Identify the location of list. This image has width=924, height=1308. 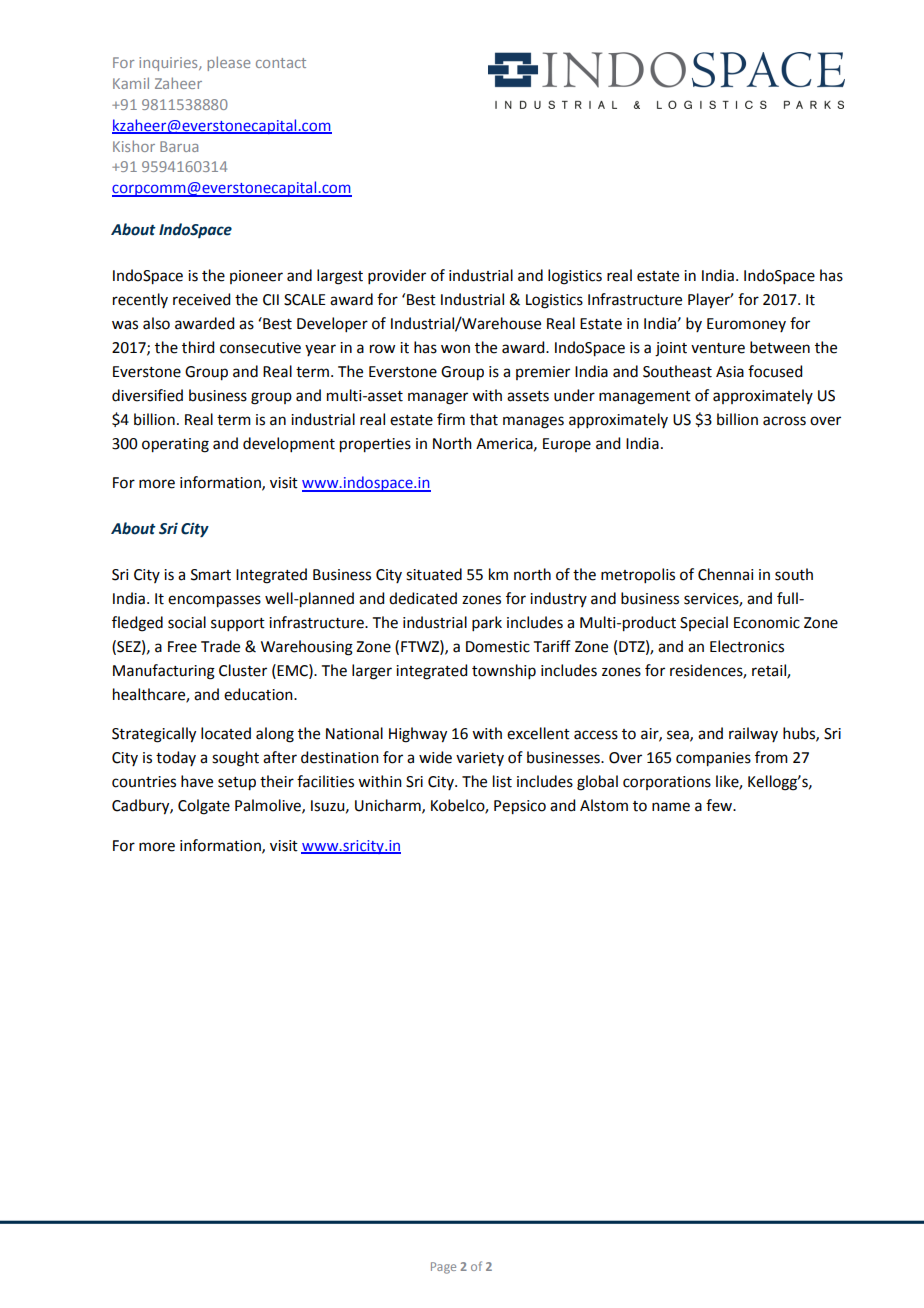
(502, 781).
